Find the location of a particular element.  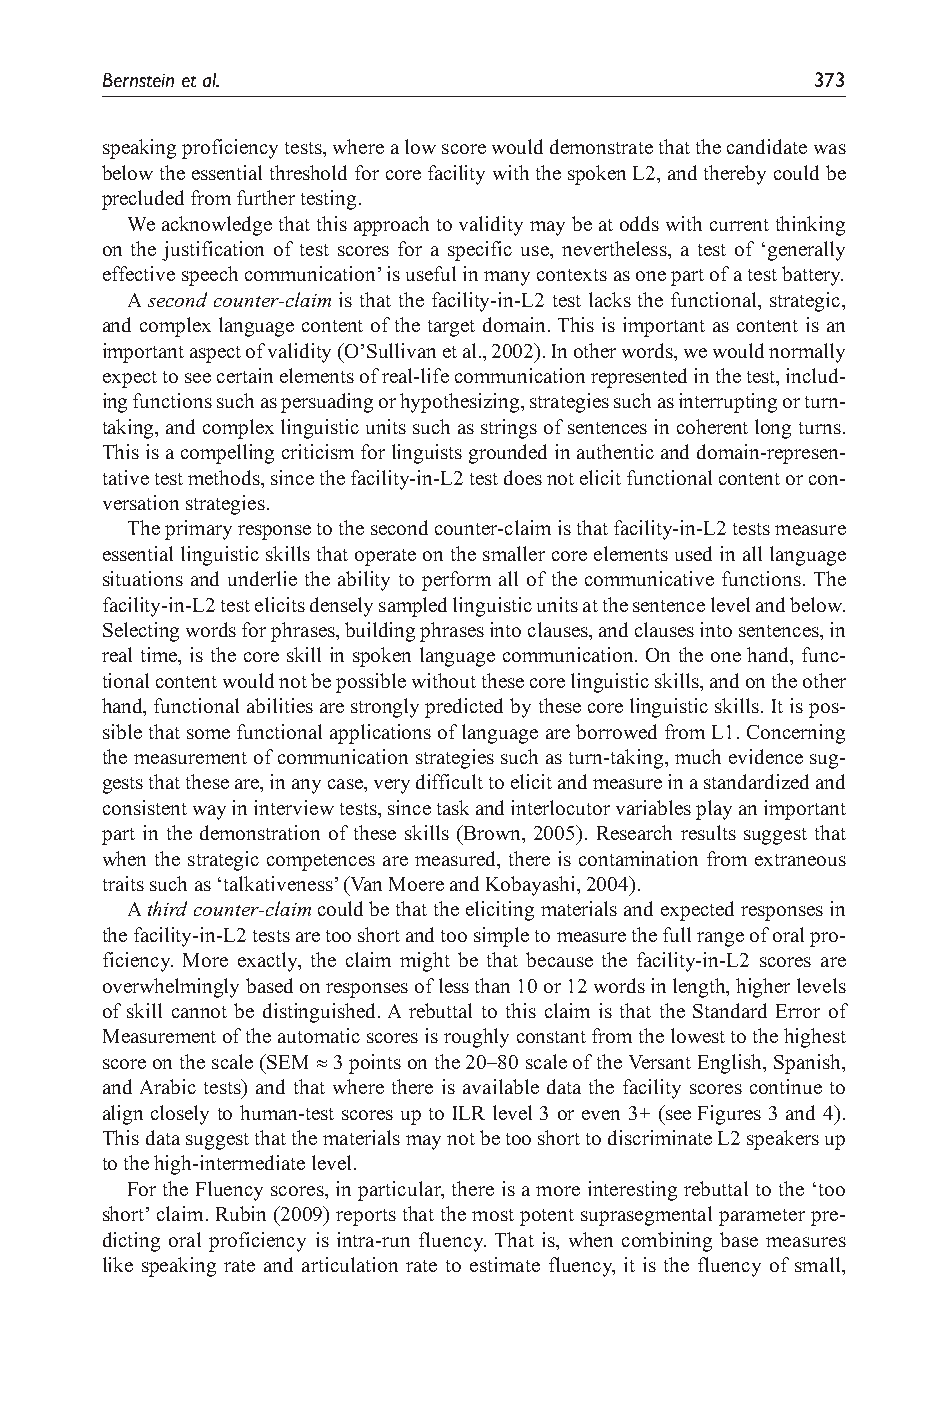

approach is located at coordinates (391, 226).
